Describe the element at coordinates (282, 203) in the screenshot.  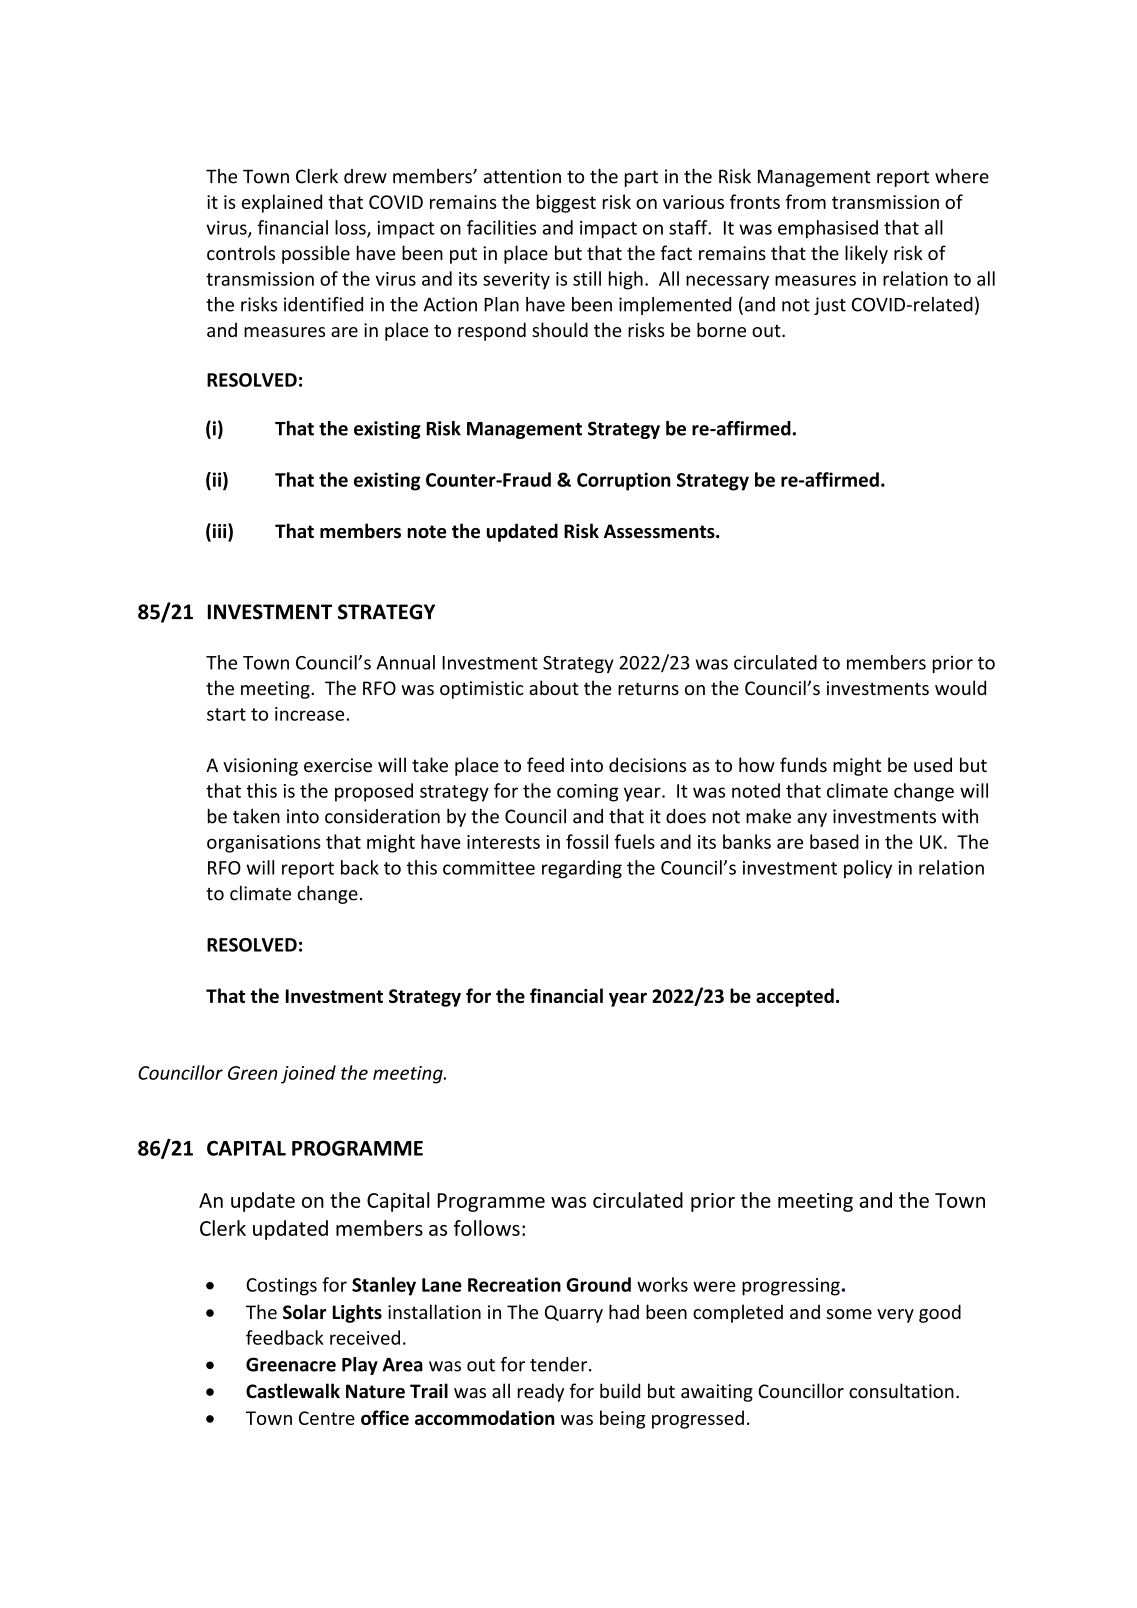
I see `explained` at that location.
